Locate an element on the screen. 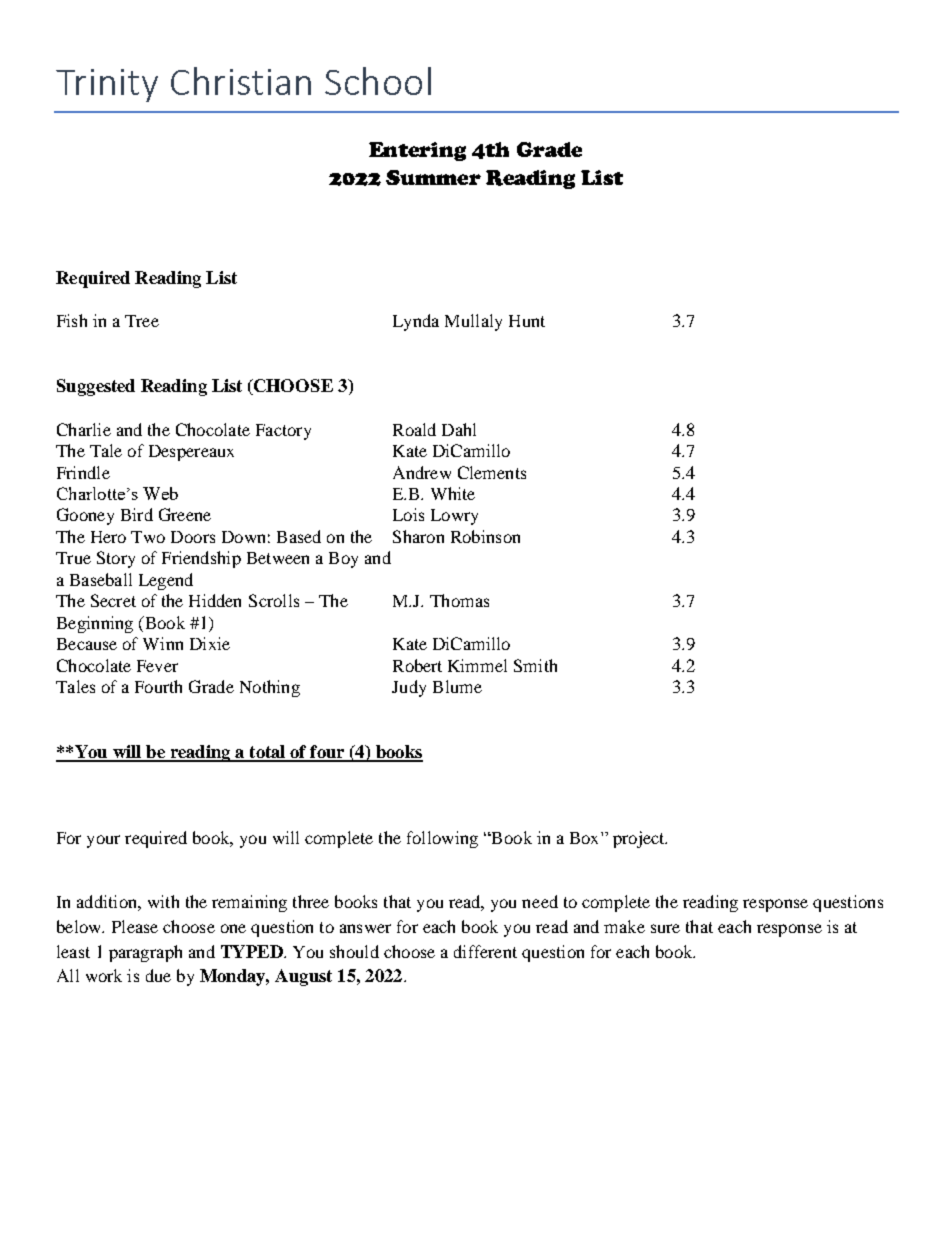 The image size is (952, 1233). Lois is located at coordinates (408, 514).
